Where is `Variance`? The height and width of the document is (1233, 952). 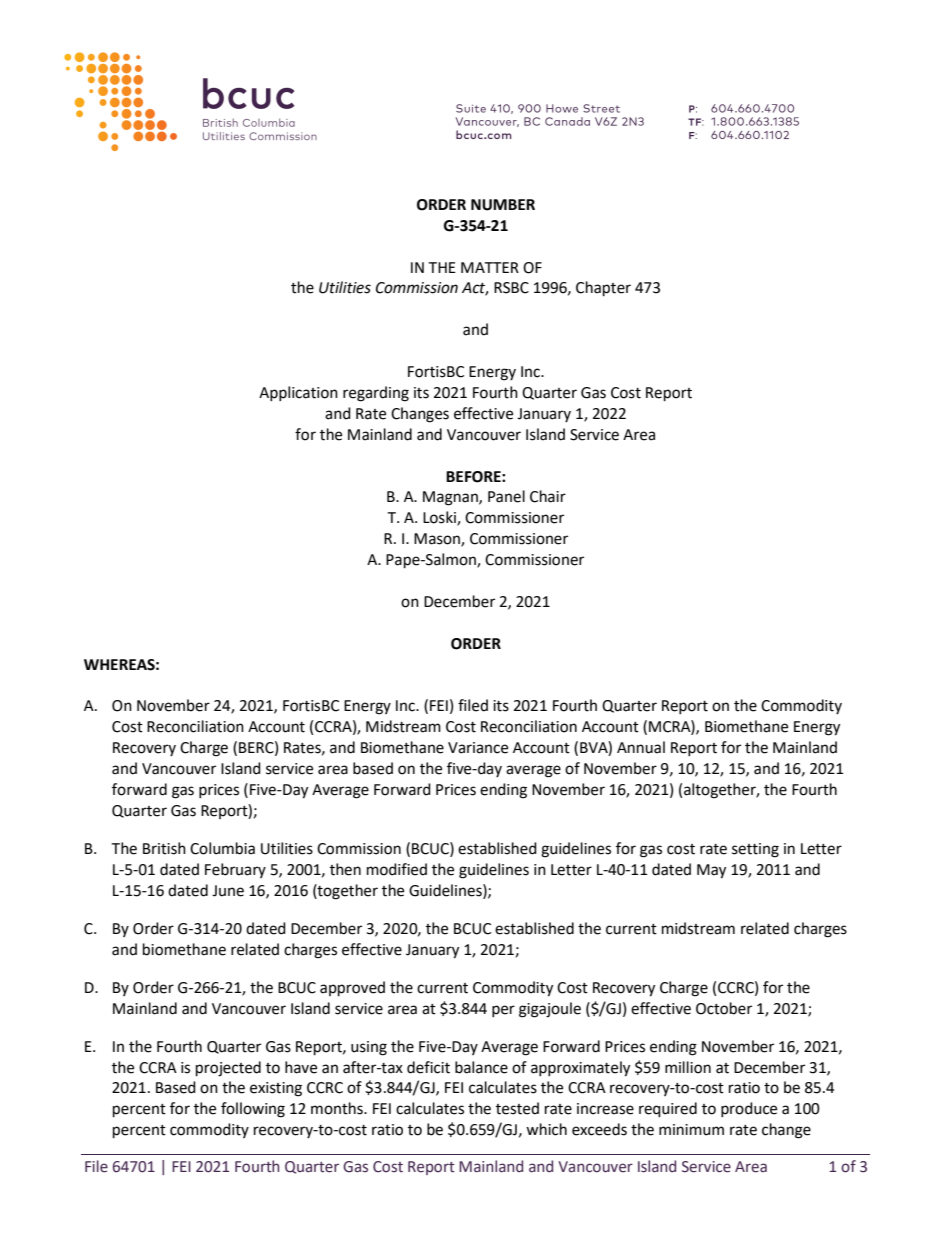 Variance is located at coordinates (478, 748).
